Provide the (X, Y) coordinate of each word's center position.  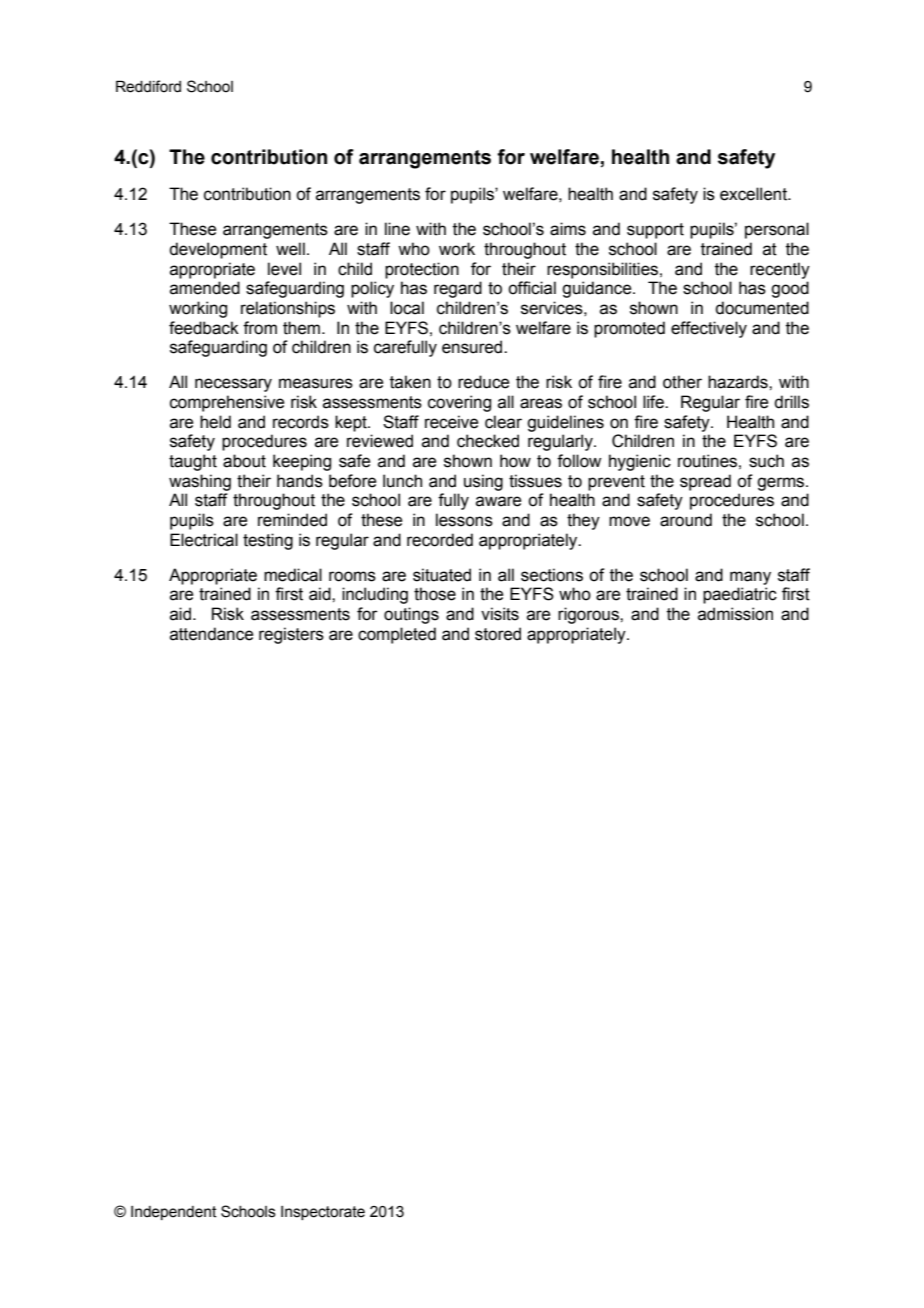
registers (291, 635)
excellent (754, 194)
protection (422, 270)
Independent (174, 1213)
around (686, 520)
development (218, 250)
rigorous (589, 615)
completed (397, 635)
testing (268, 541)
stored (498, 634)
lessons (464, 520)
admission (735, 614)
